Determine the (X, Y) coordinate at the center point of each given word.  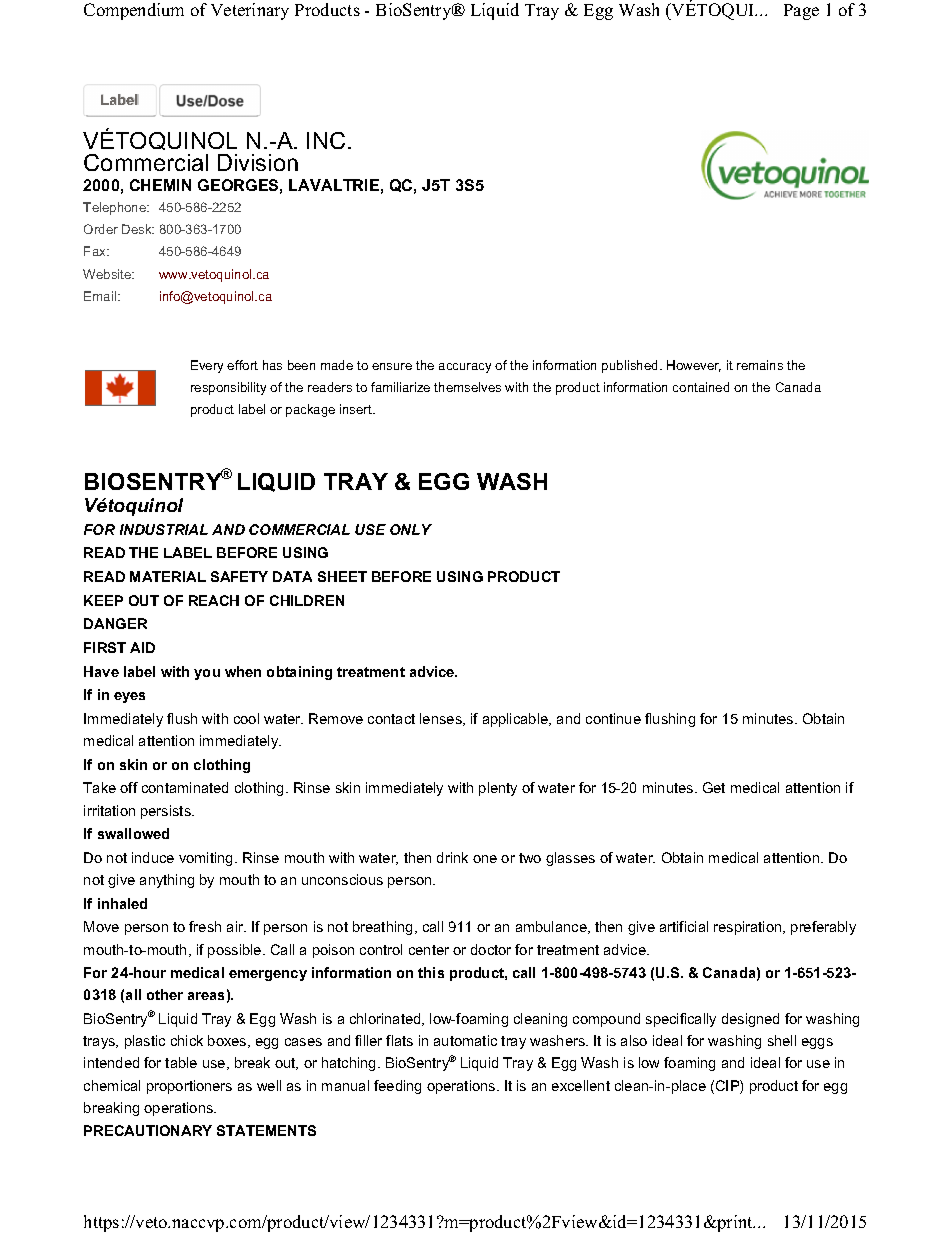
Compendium (134, 11)
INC (326, 140)
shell (782, 1040)
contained (701, 387)
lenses (442, 719)
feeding (397, 1087)
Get (714, 787)
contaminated (185, 787)
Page (801, 12)
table (181, 1062)
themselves (467, 387)
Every (207, 366)
